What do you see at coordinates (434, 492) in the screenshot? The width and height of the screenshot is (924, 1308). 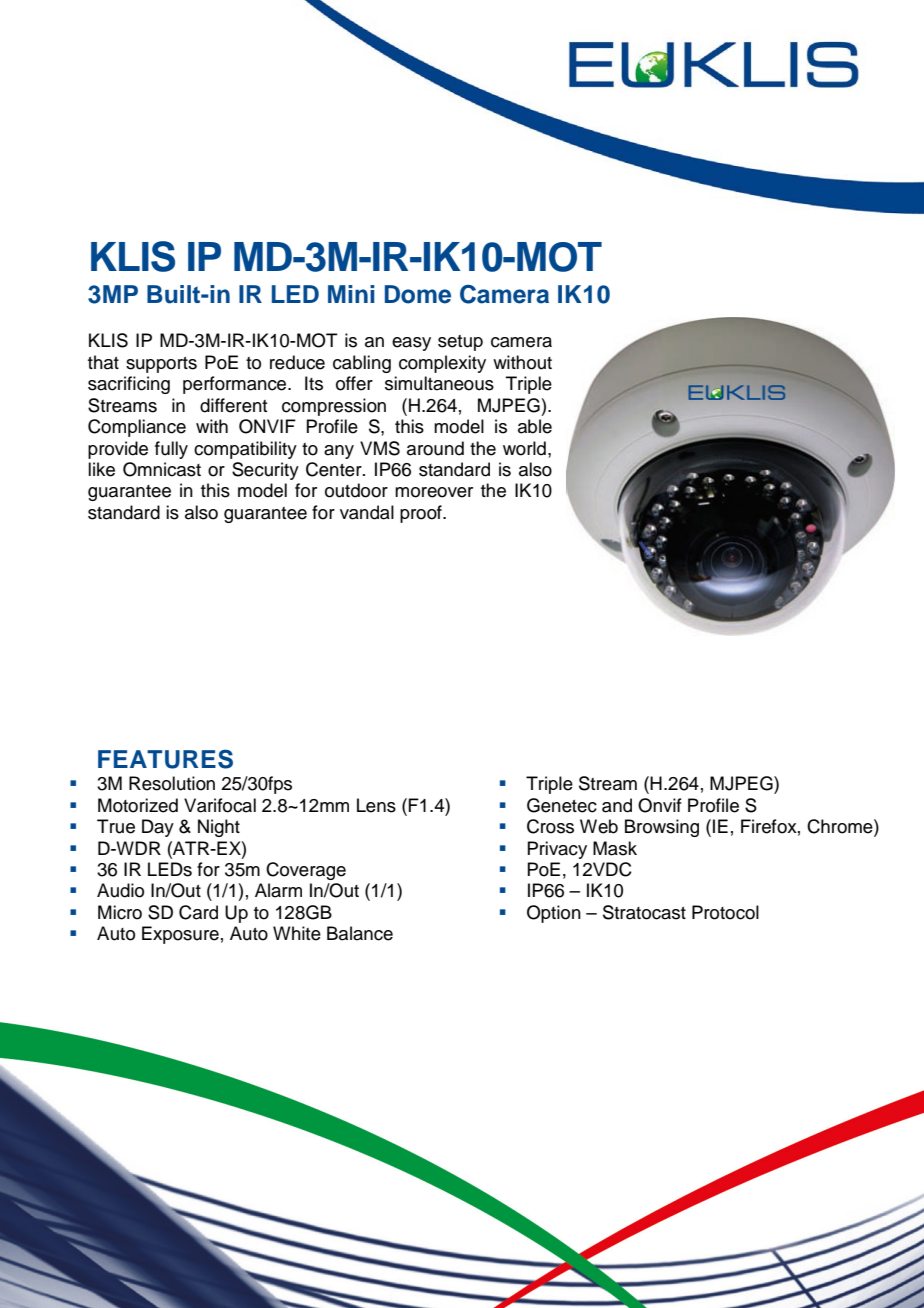 I see `moreover` at bounding box center [434, 492].
